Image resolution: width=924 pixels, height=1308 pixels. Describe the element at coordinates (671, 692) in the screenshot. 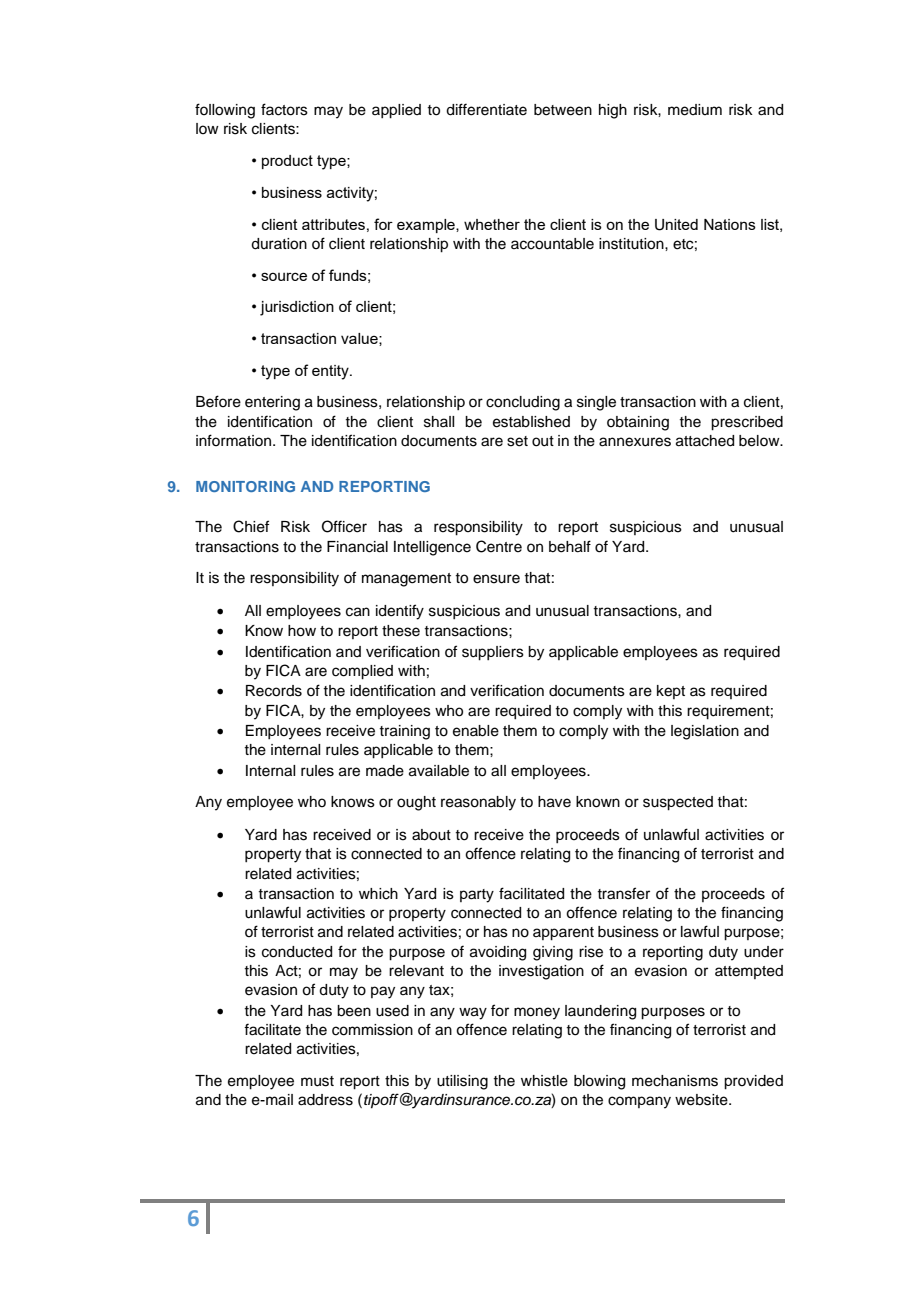

I see `kept` at that location.
